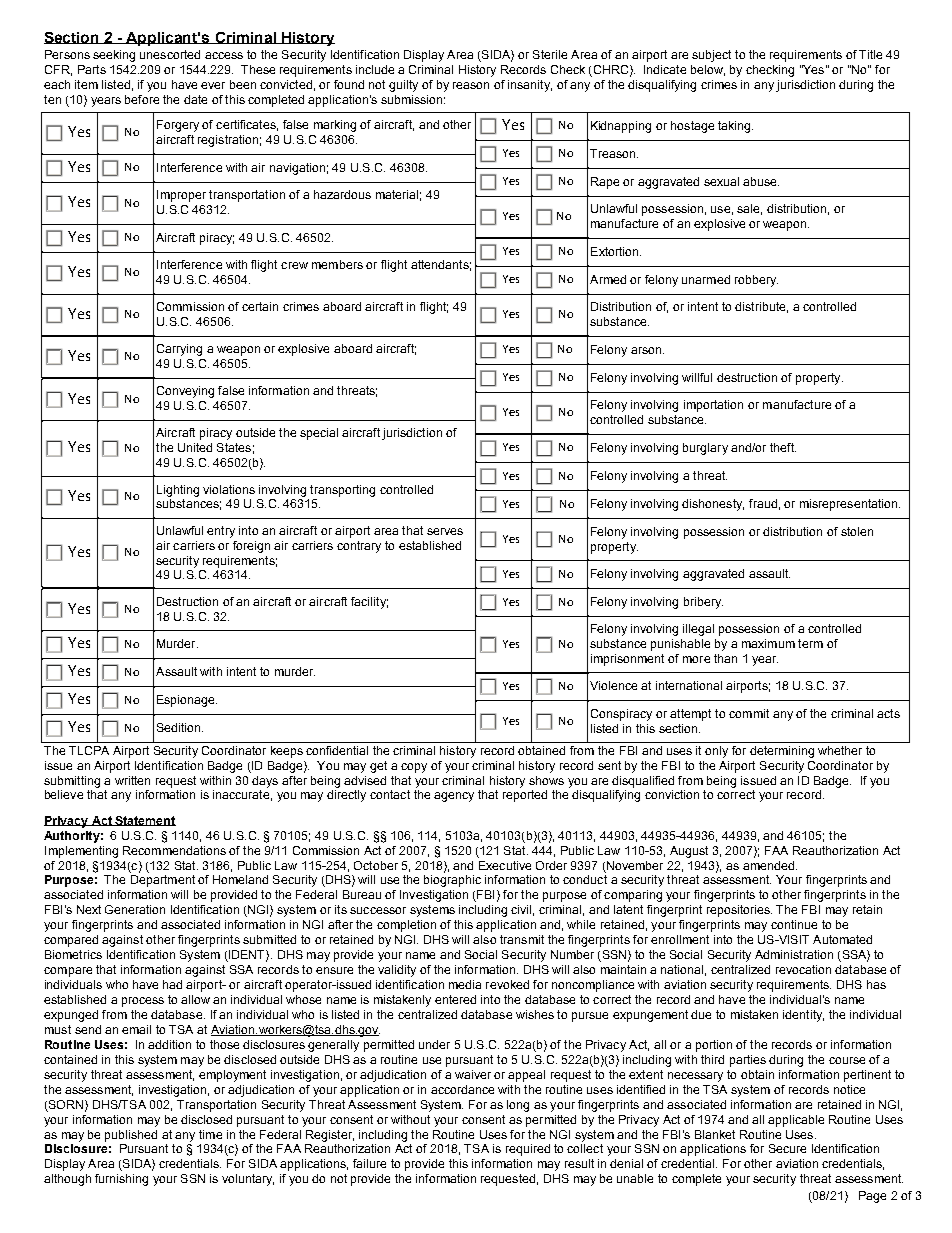 The width and height of the page is (952, 1233). I want to click on agency, so click(454, 797).
